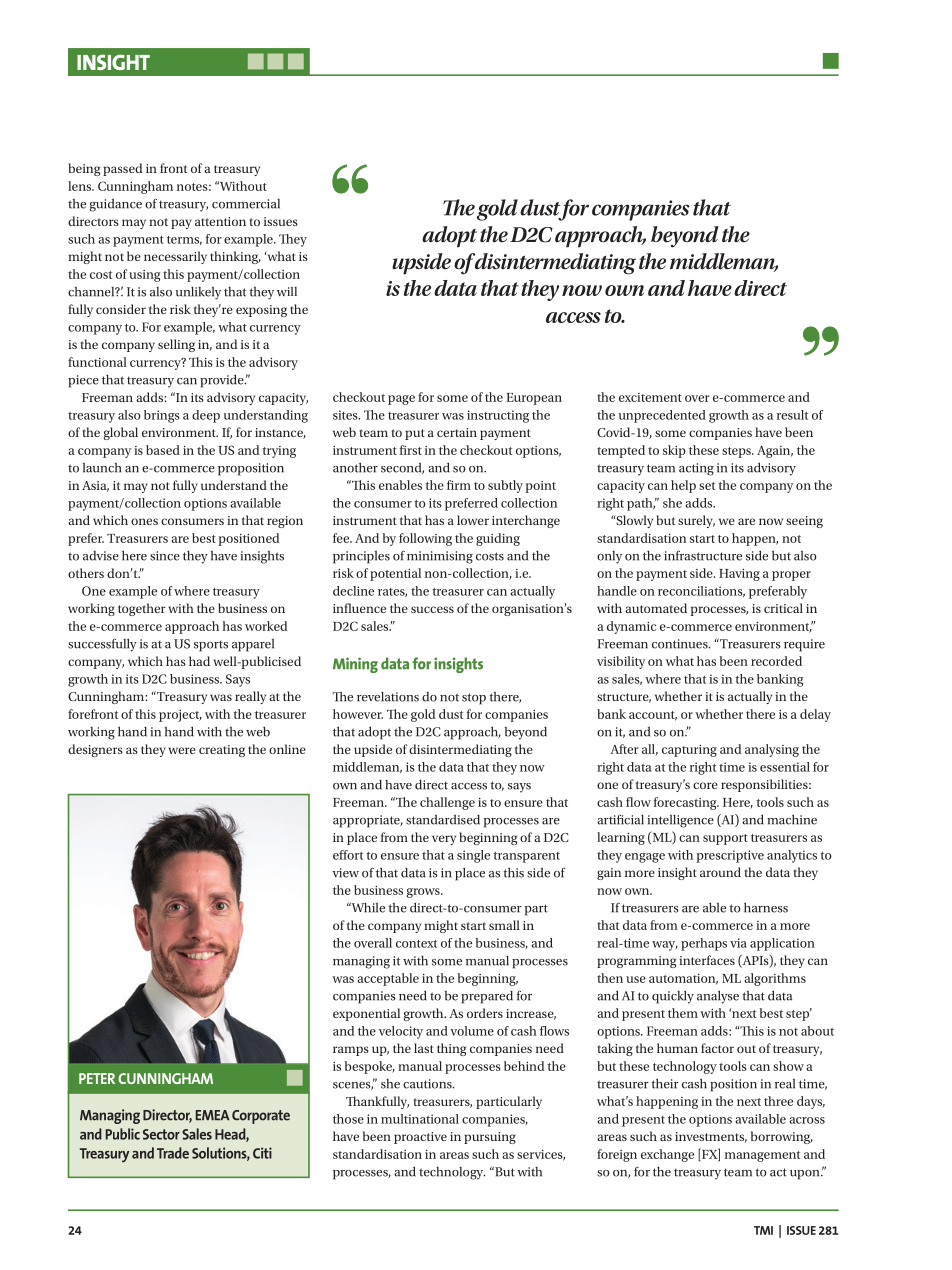  Describe the element at coordinates (246, 204) in the screenshot. I see `commercial` at that location.
